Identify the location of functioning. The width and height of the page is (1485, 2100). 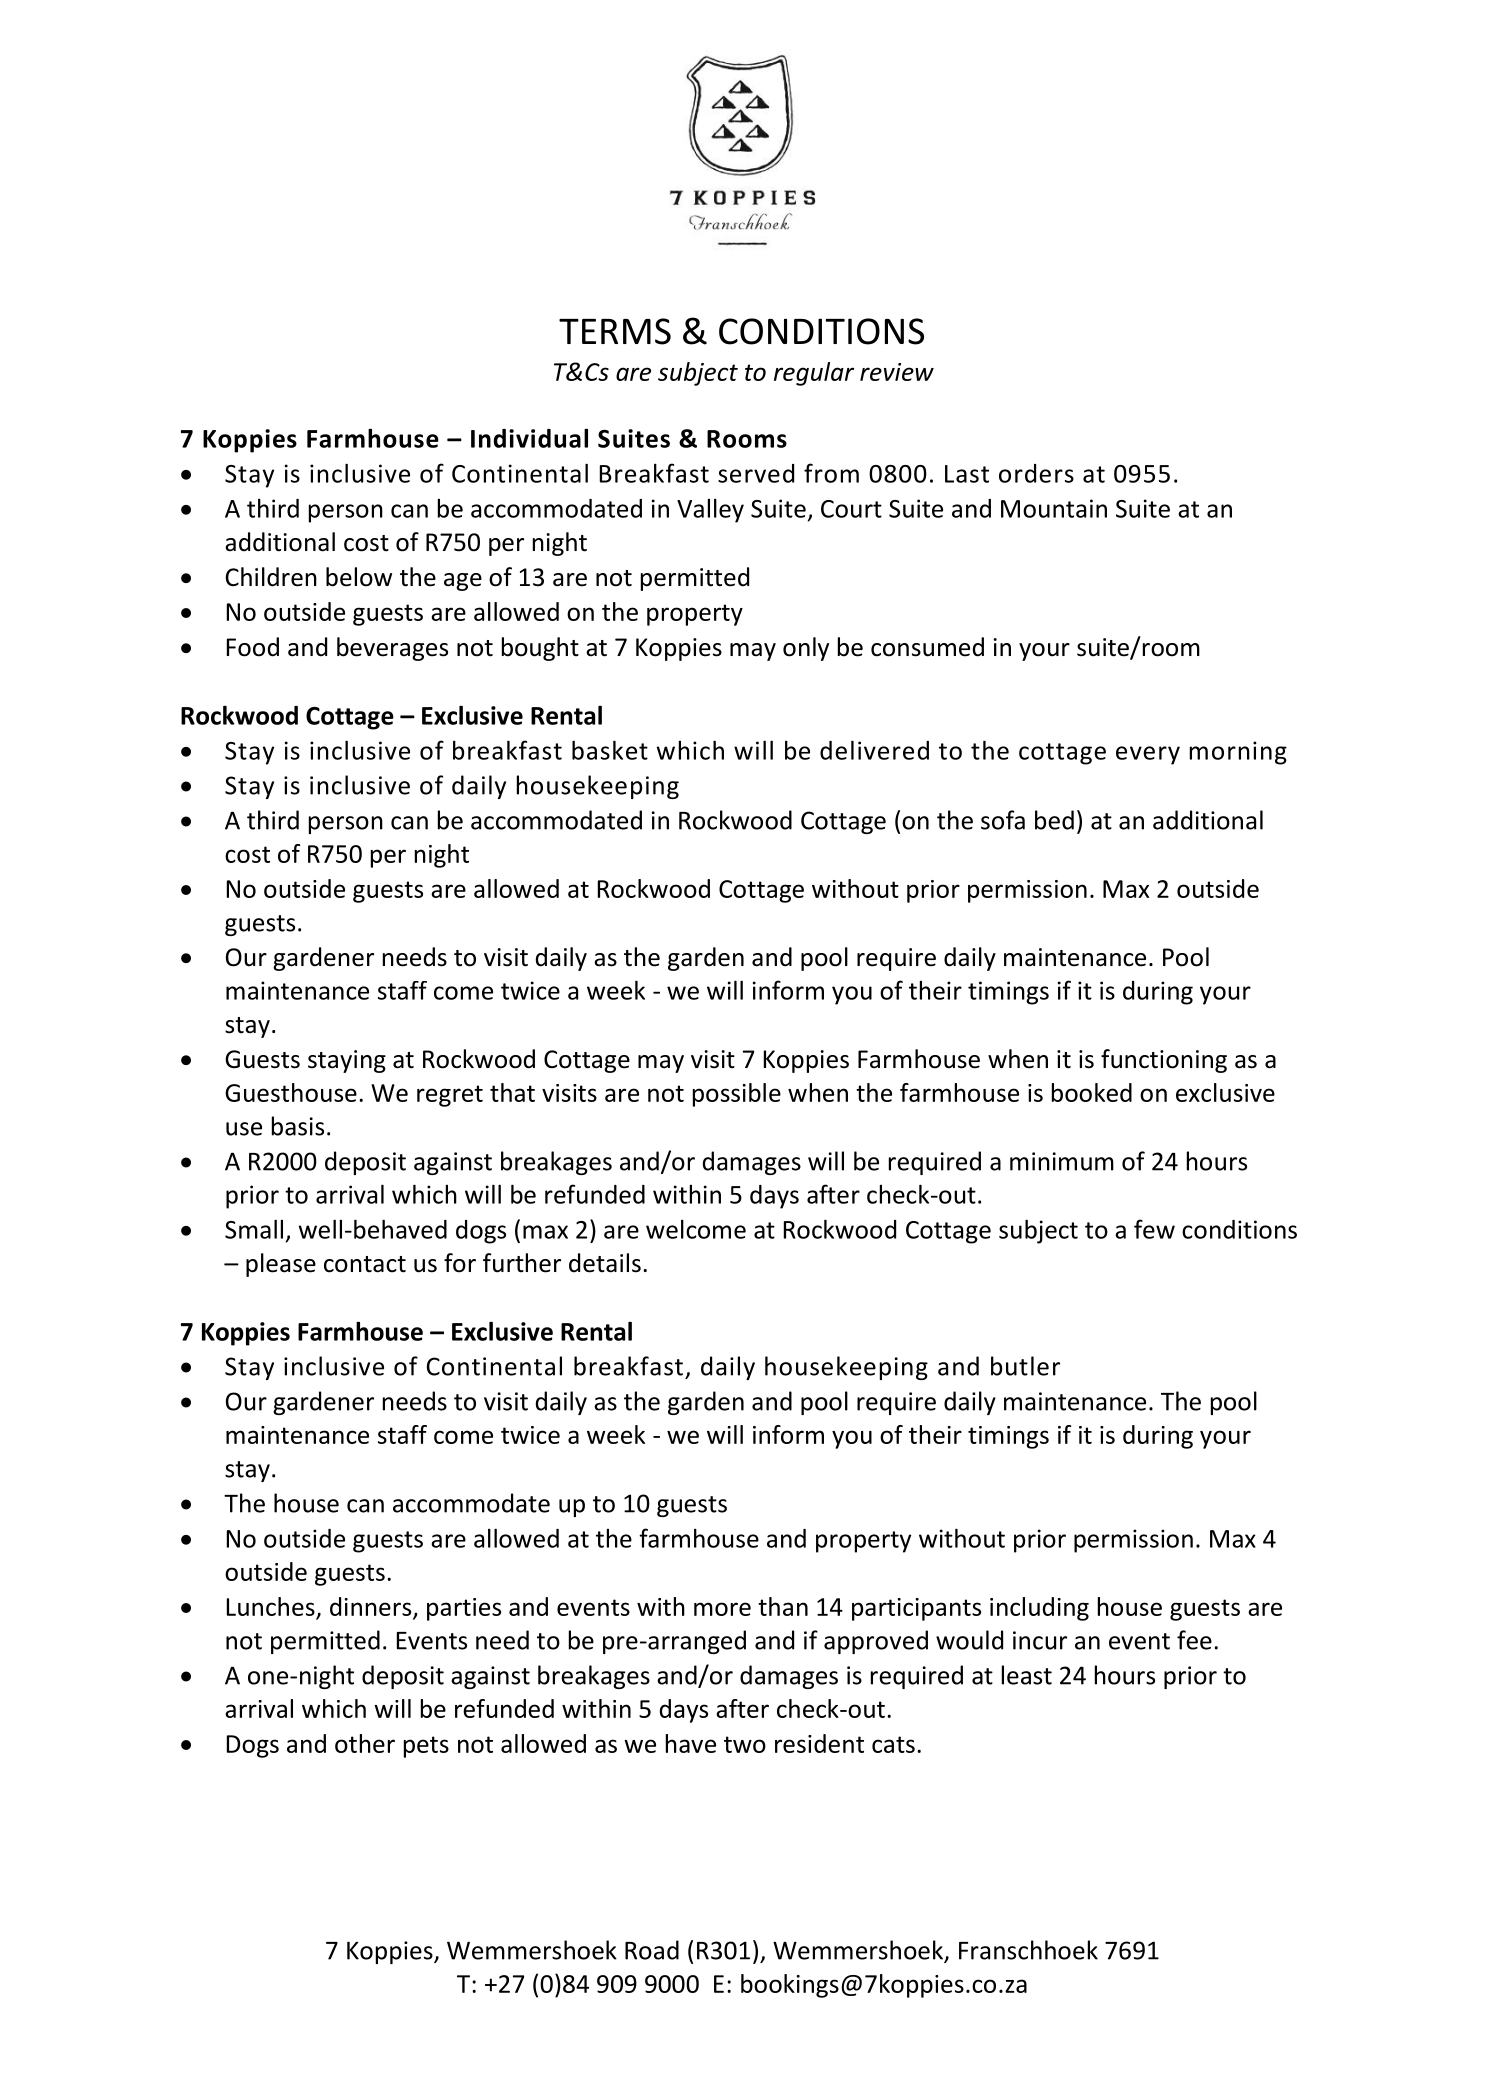
(1164, 1061).
